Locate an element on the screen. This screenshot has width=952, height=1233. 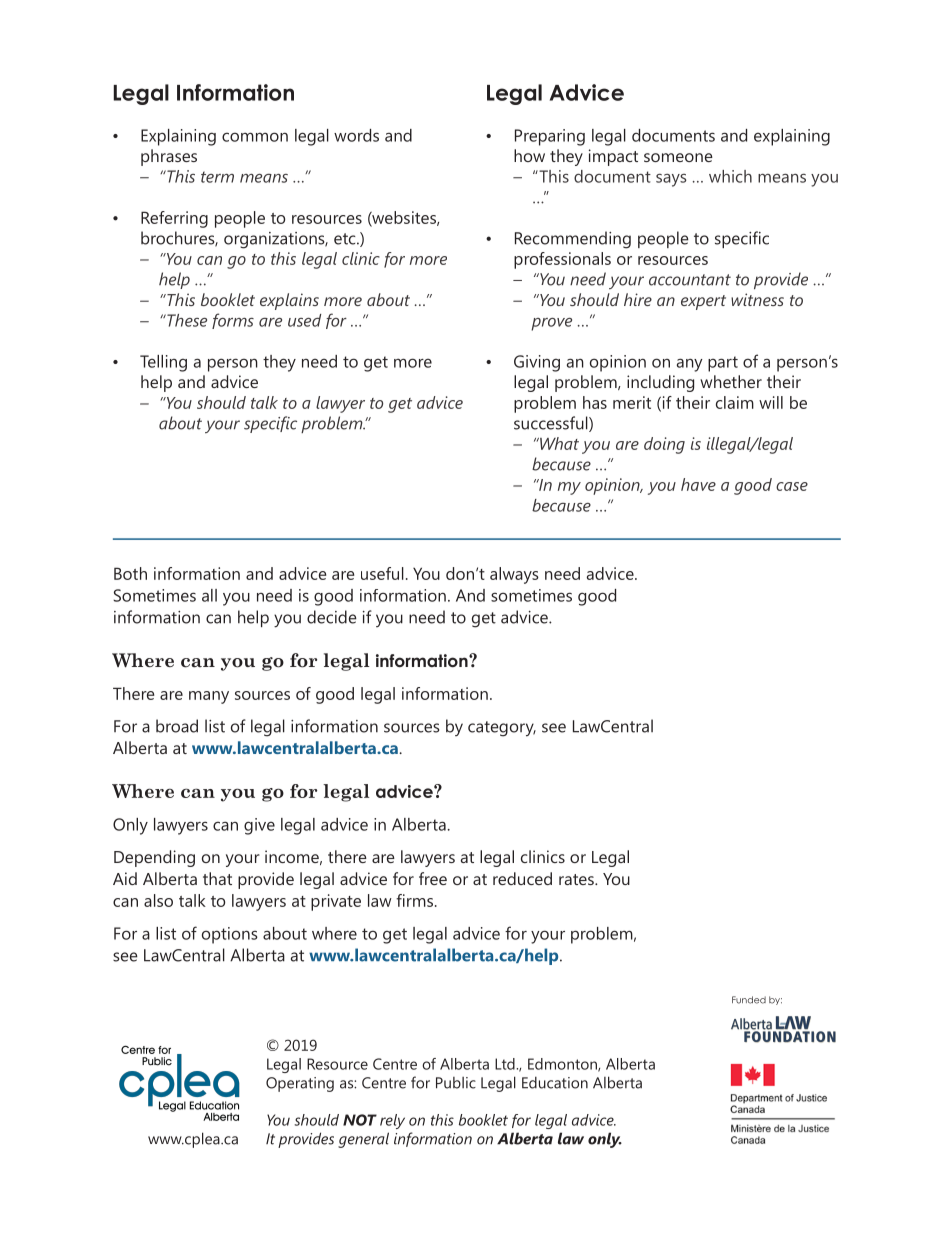
how is located at coordinates (529, 155).
